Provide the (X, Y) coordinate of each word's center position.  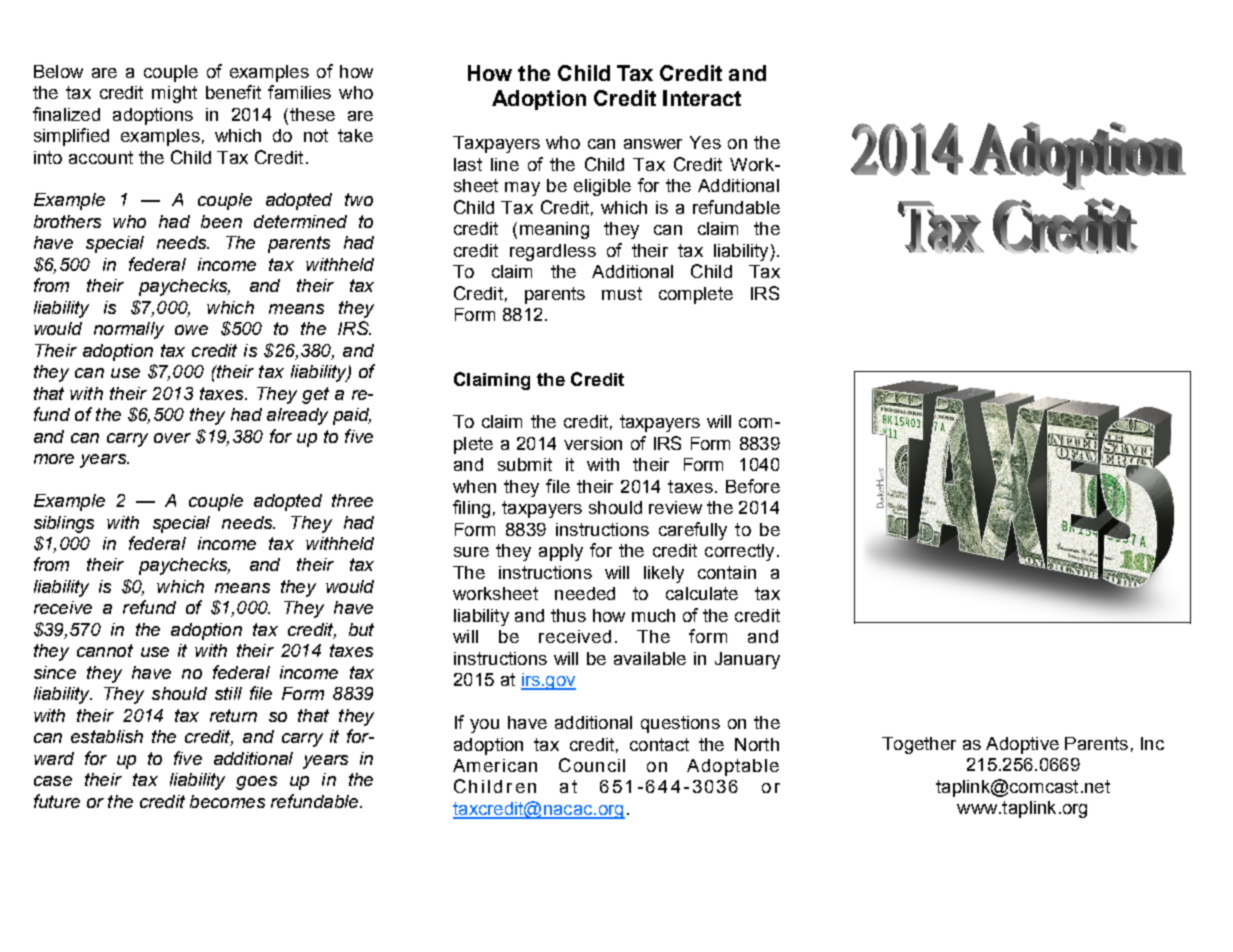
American (495, 765)
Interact (702, 98)
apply (561, 552)
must (622, 293)
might (174, 94)
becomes (227, 801)
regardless (553, 252)
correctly (739, 552)
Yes (705, 142)
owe (191, 330)
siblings (64, 524)
